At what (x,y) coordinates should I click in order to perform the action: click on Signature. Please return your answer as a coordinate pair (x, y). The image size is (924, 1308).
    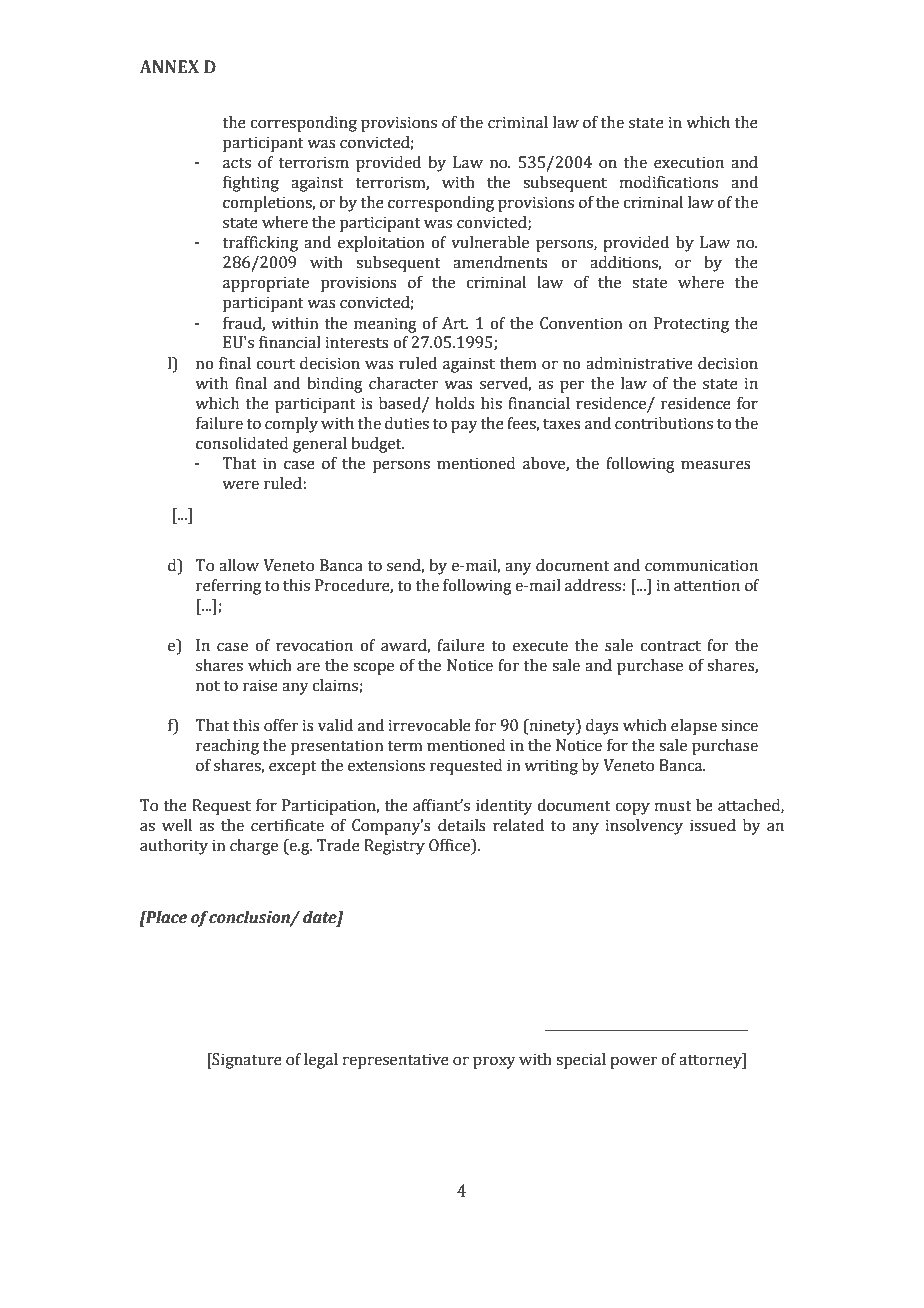
    Looking at the image, I should click on (246, 1061).
